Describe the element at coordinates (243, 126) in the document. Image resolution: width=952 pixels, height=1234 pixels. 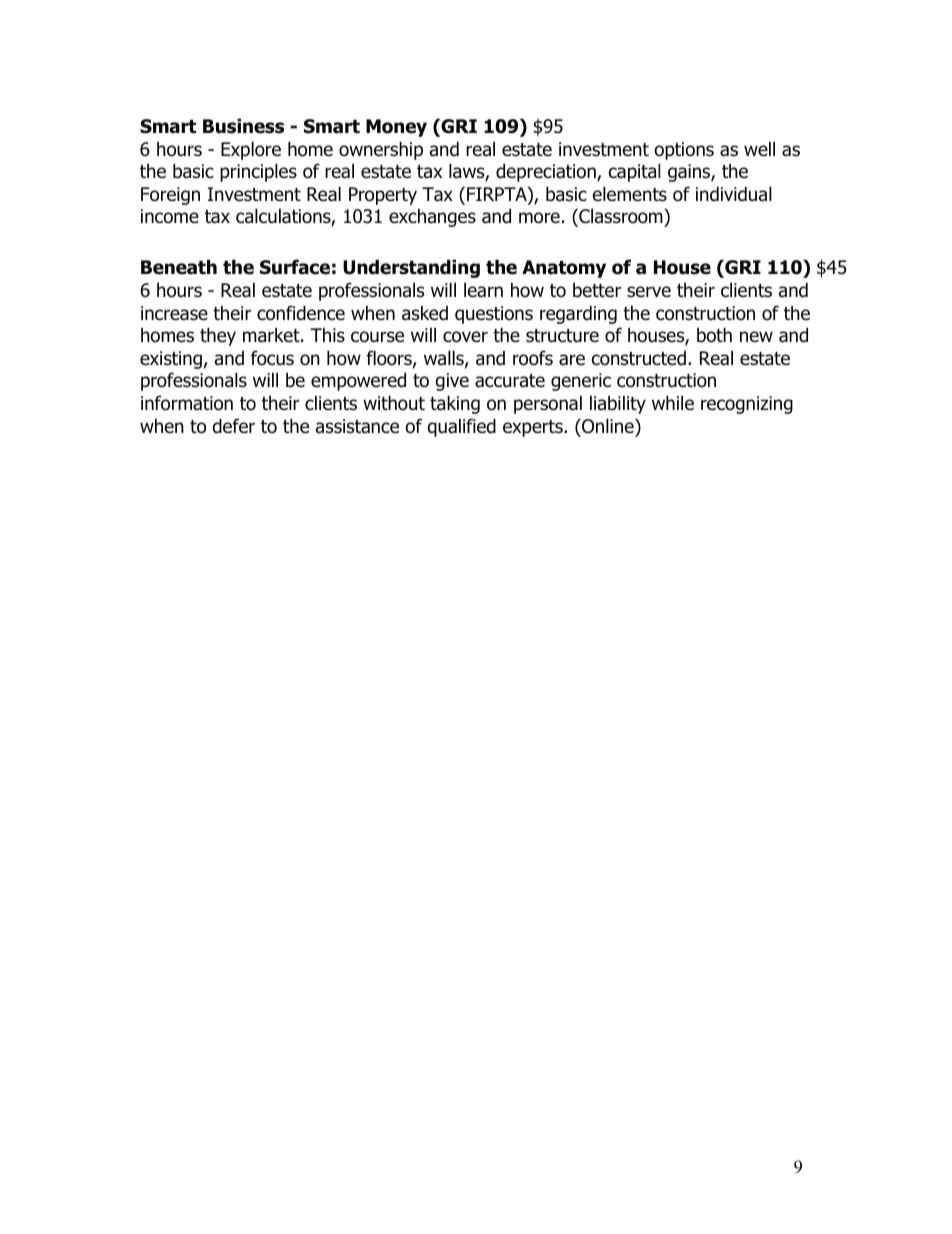
I see `Business` at that location.
